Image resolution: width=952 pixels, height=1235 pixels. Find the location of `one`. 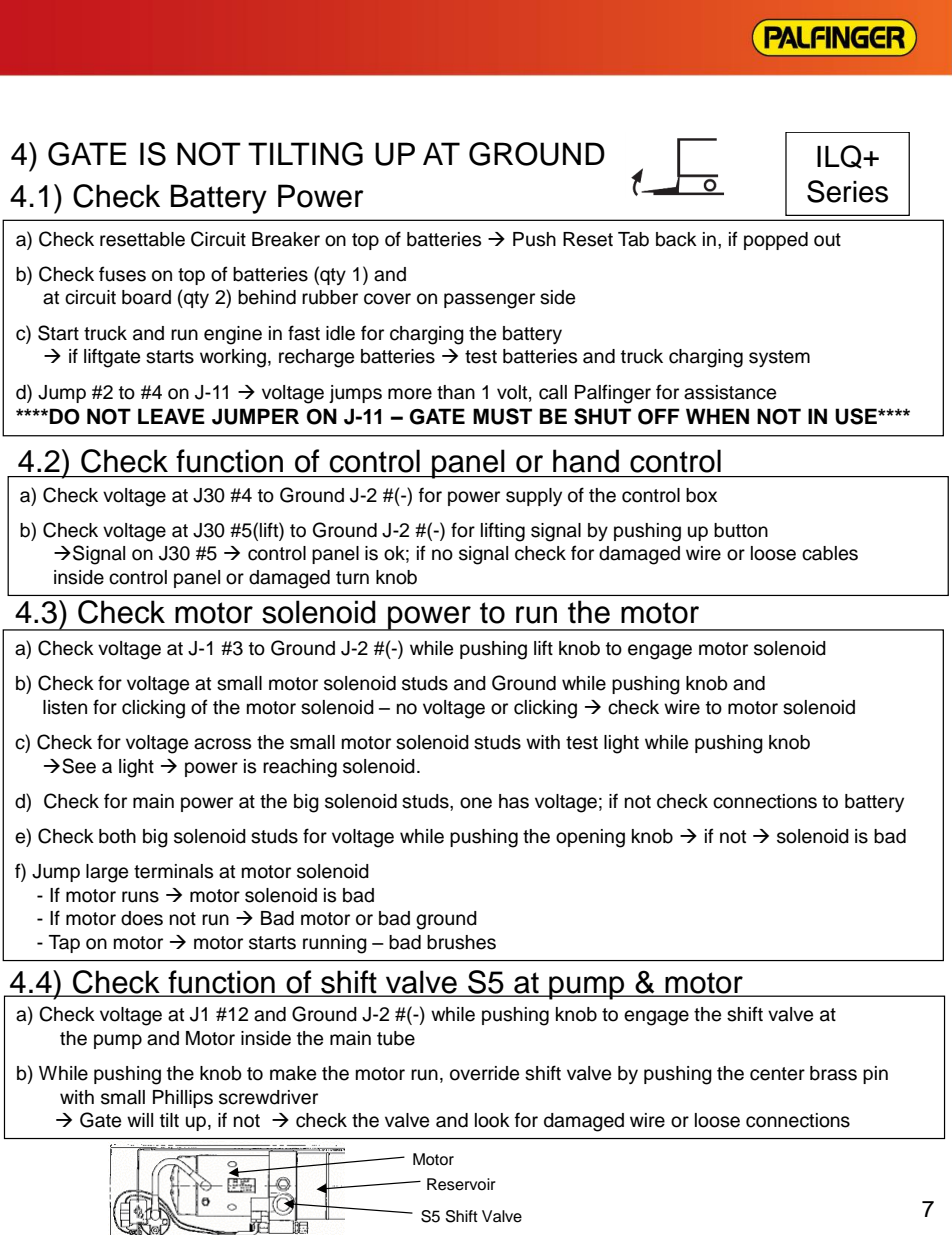

one is located at coordinates (476, 803).
